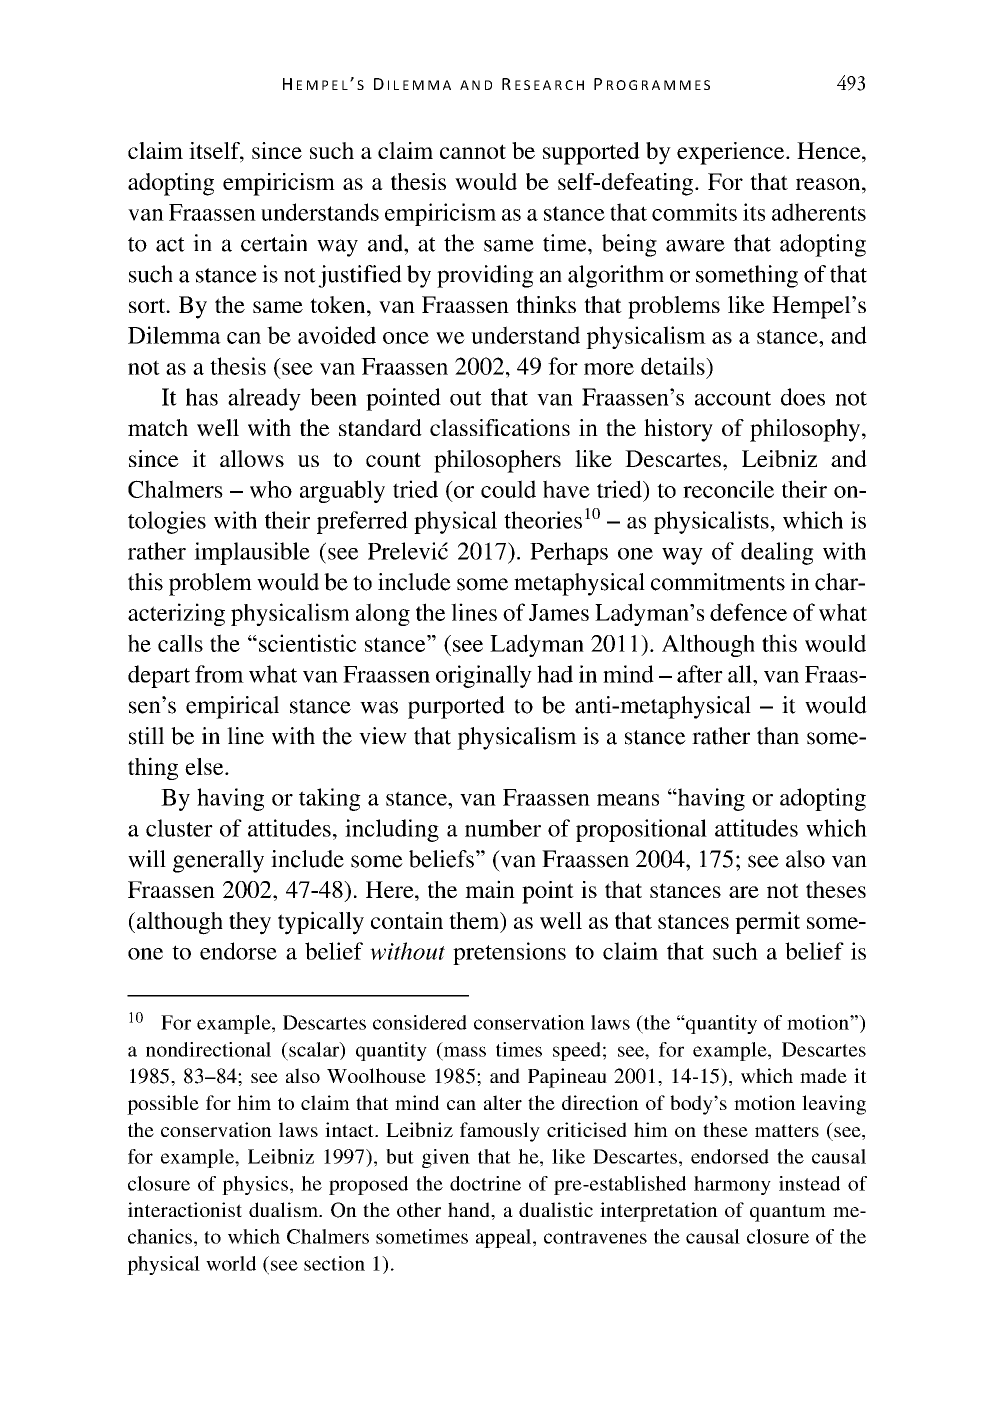 The image size is (994, 1410). What do you see at coordinates (473, 151) in the page?
I see `cannot` at bounding box center [473, 151].
